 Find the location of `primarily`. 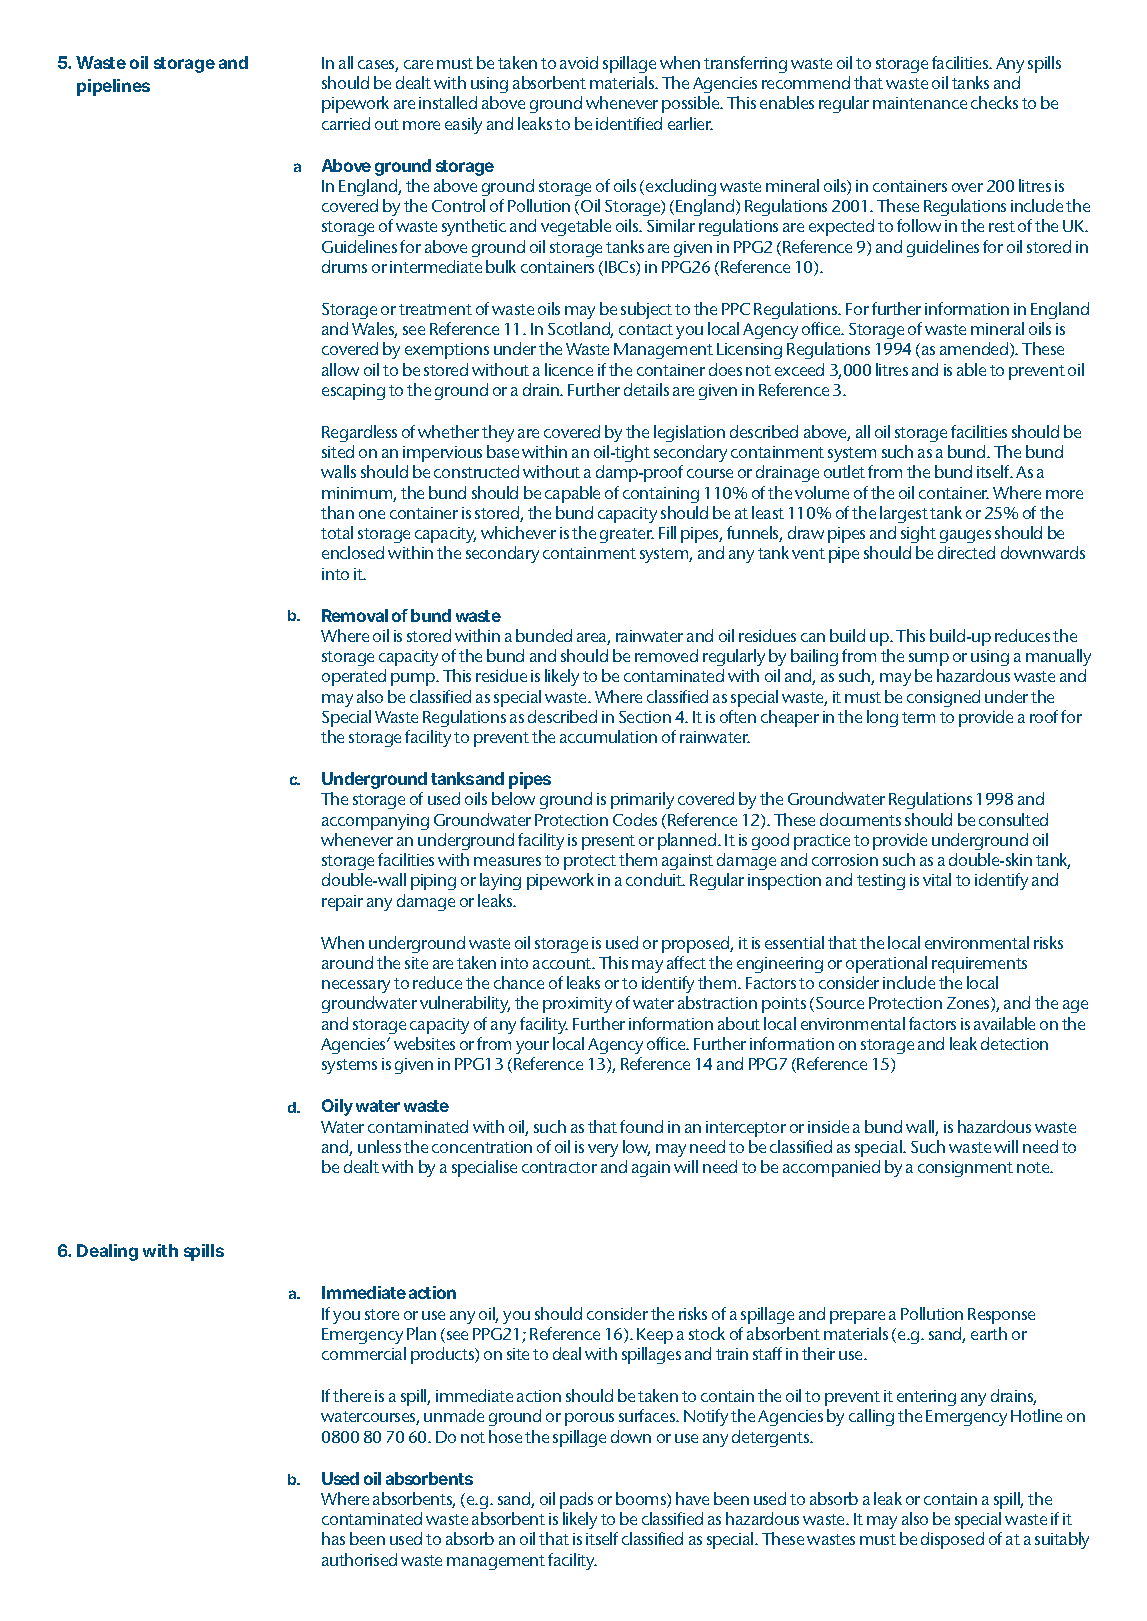

primarily is located at coordinates (642, 800).
